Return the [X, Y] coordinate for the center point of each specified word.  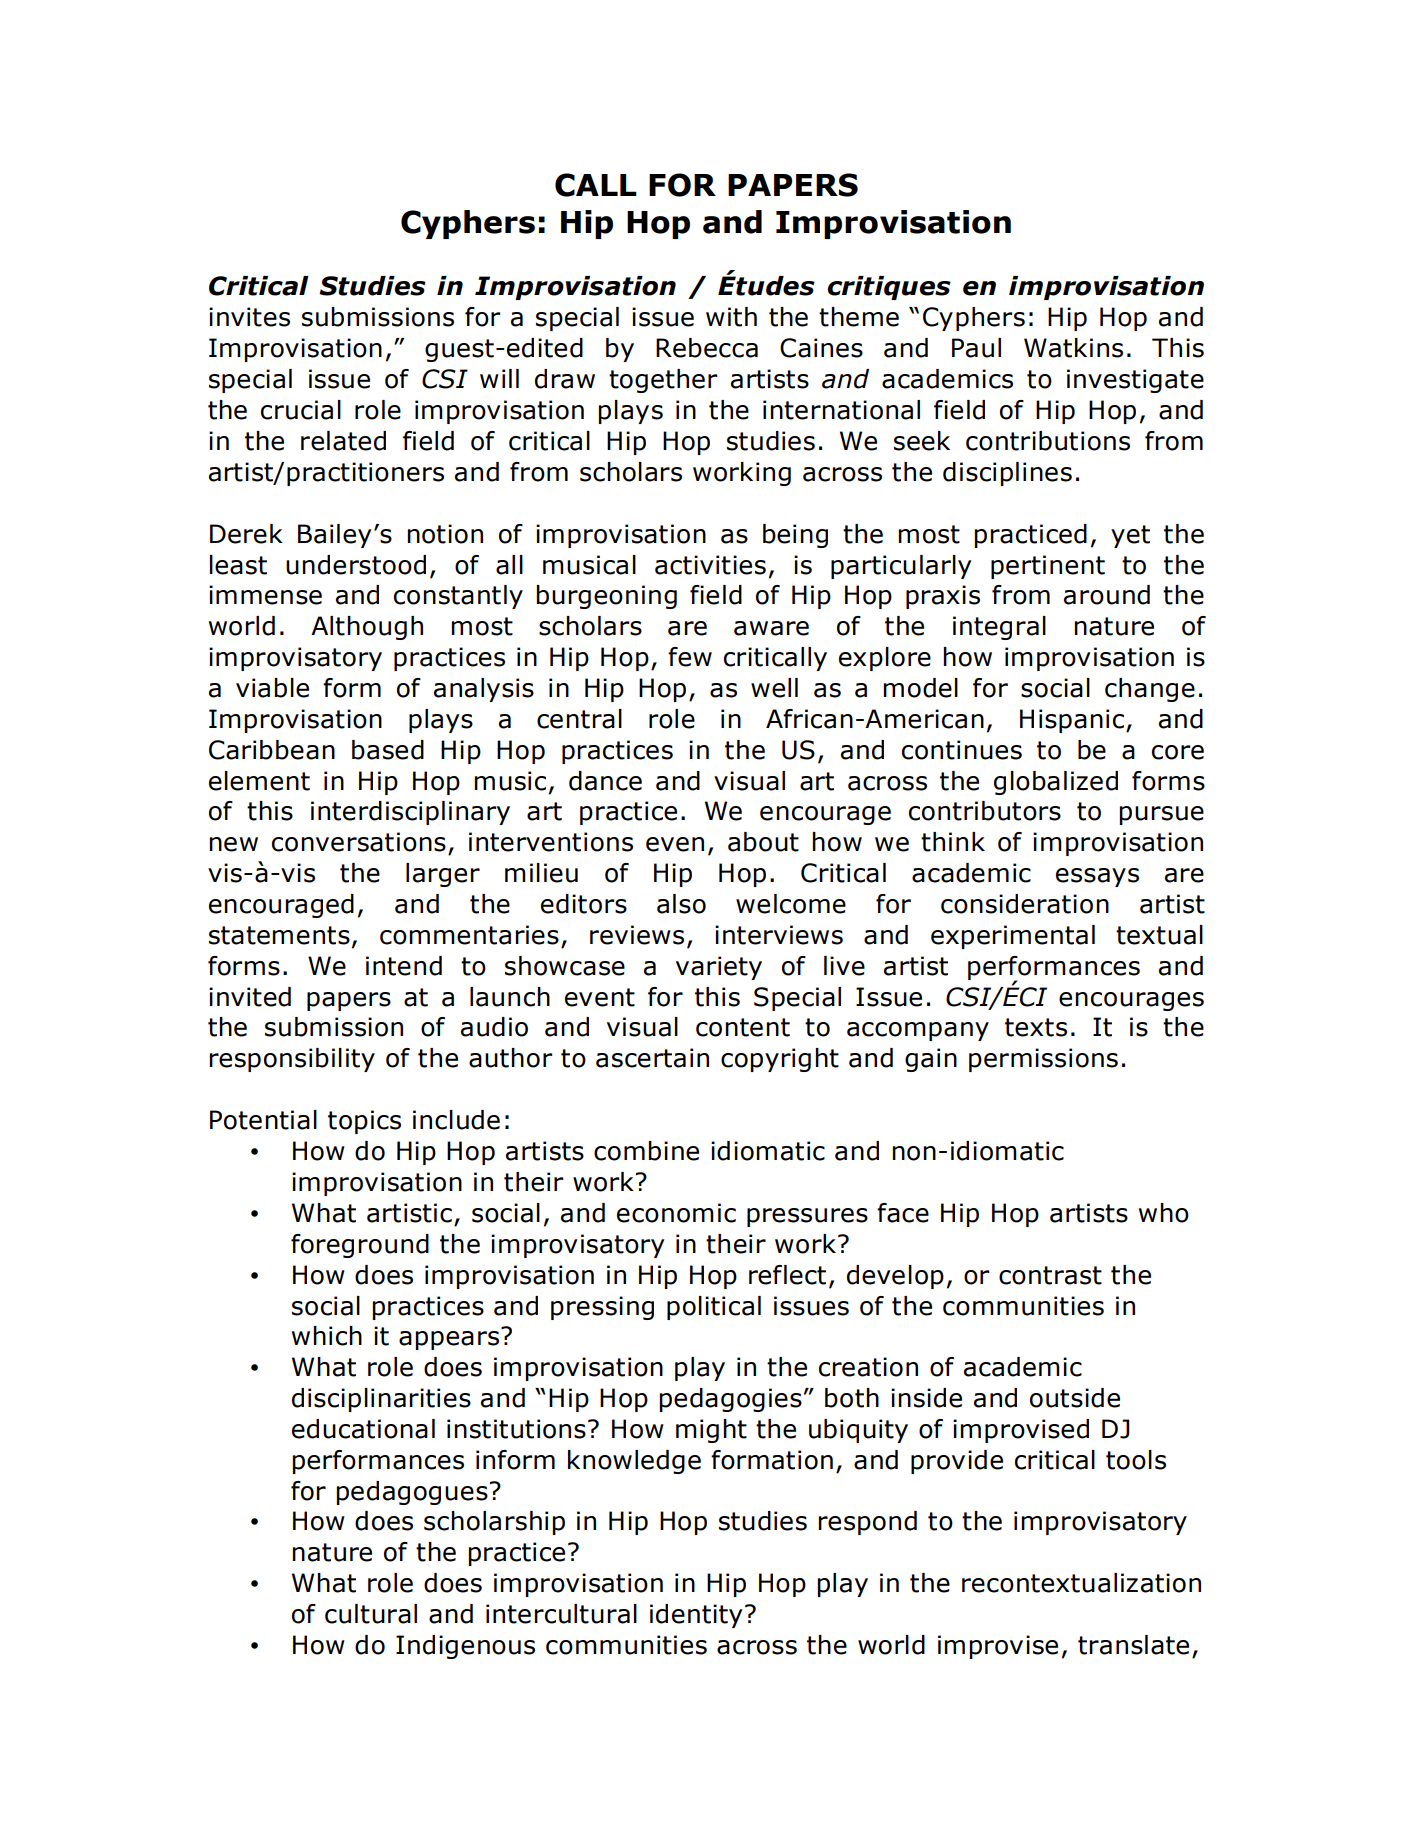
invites [249, 317]
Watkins [1073, 348]
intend [404, 966]
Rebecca [707, 348]
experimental [1013, 937]
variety [719, 968]
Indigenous [465, 1647]
